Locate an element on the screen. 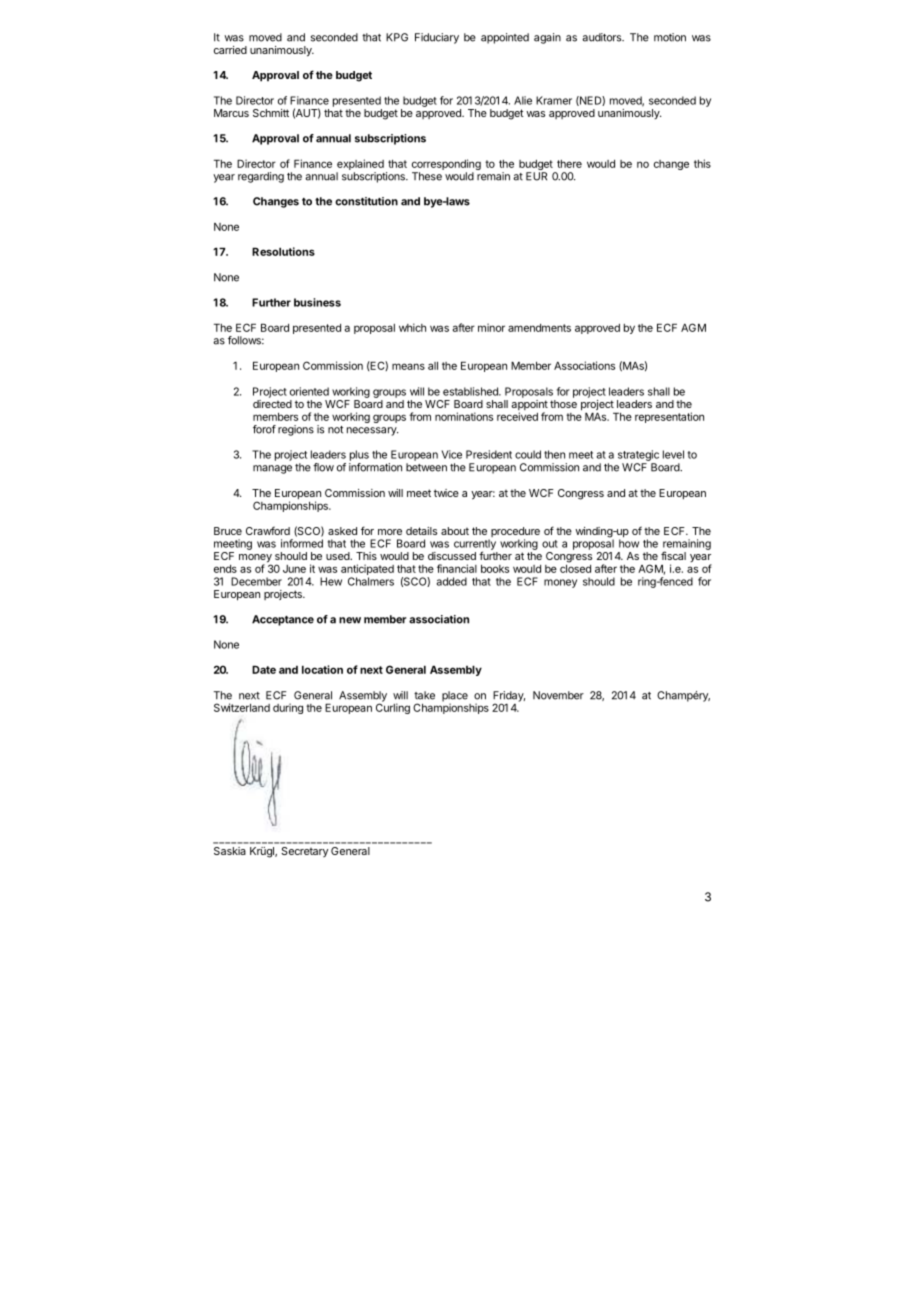  auditors is located at coordinates (603, 37).
